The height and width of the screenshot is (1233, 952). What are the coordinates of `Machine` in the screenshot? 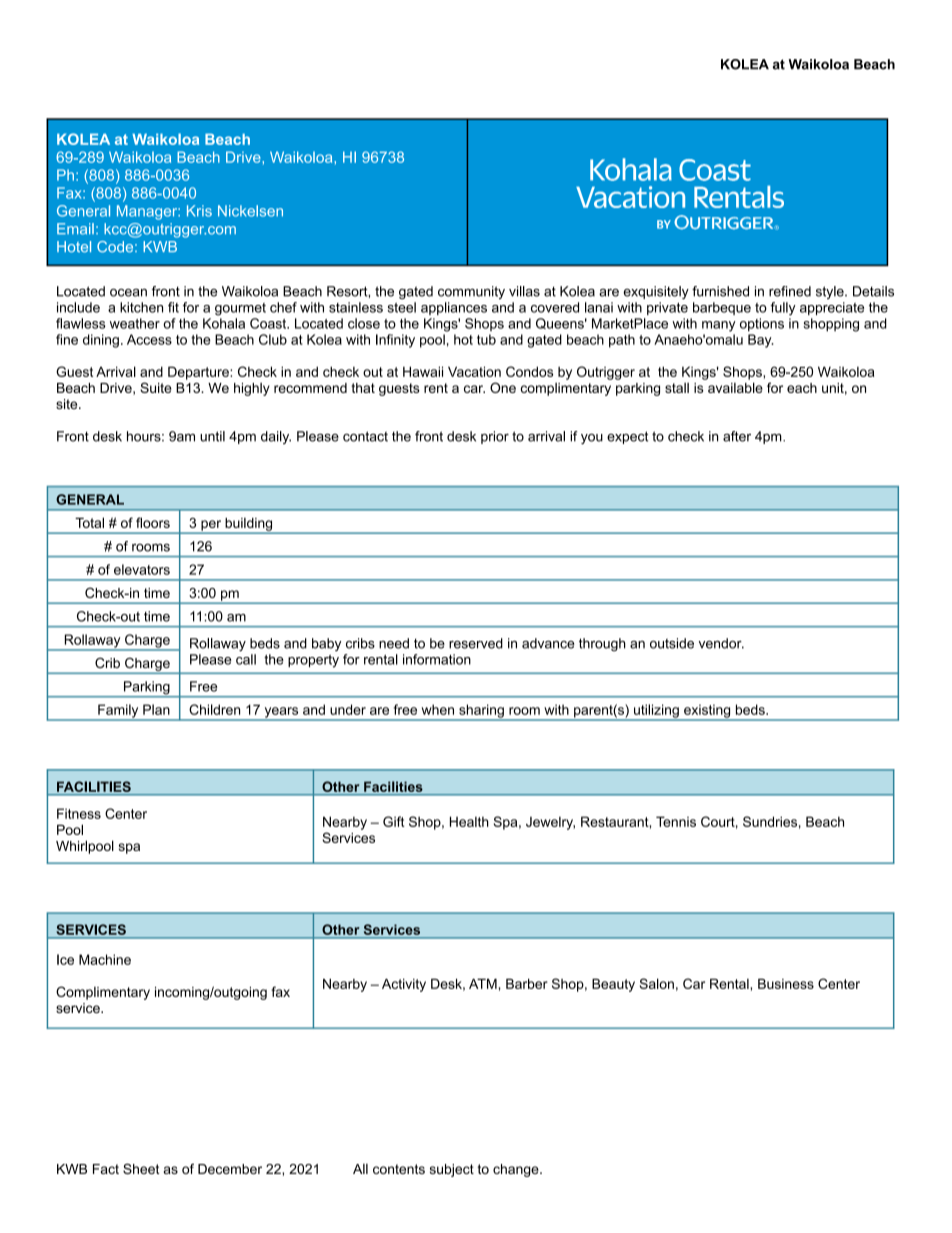 It's located at (105, 959).
